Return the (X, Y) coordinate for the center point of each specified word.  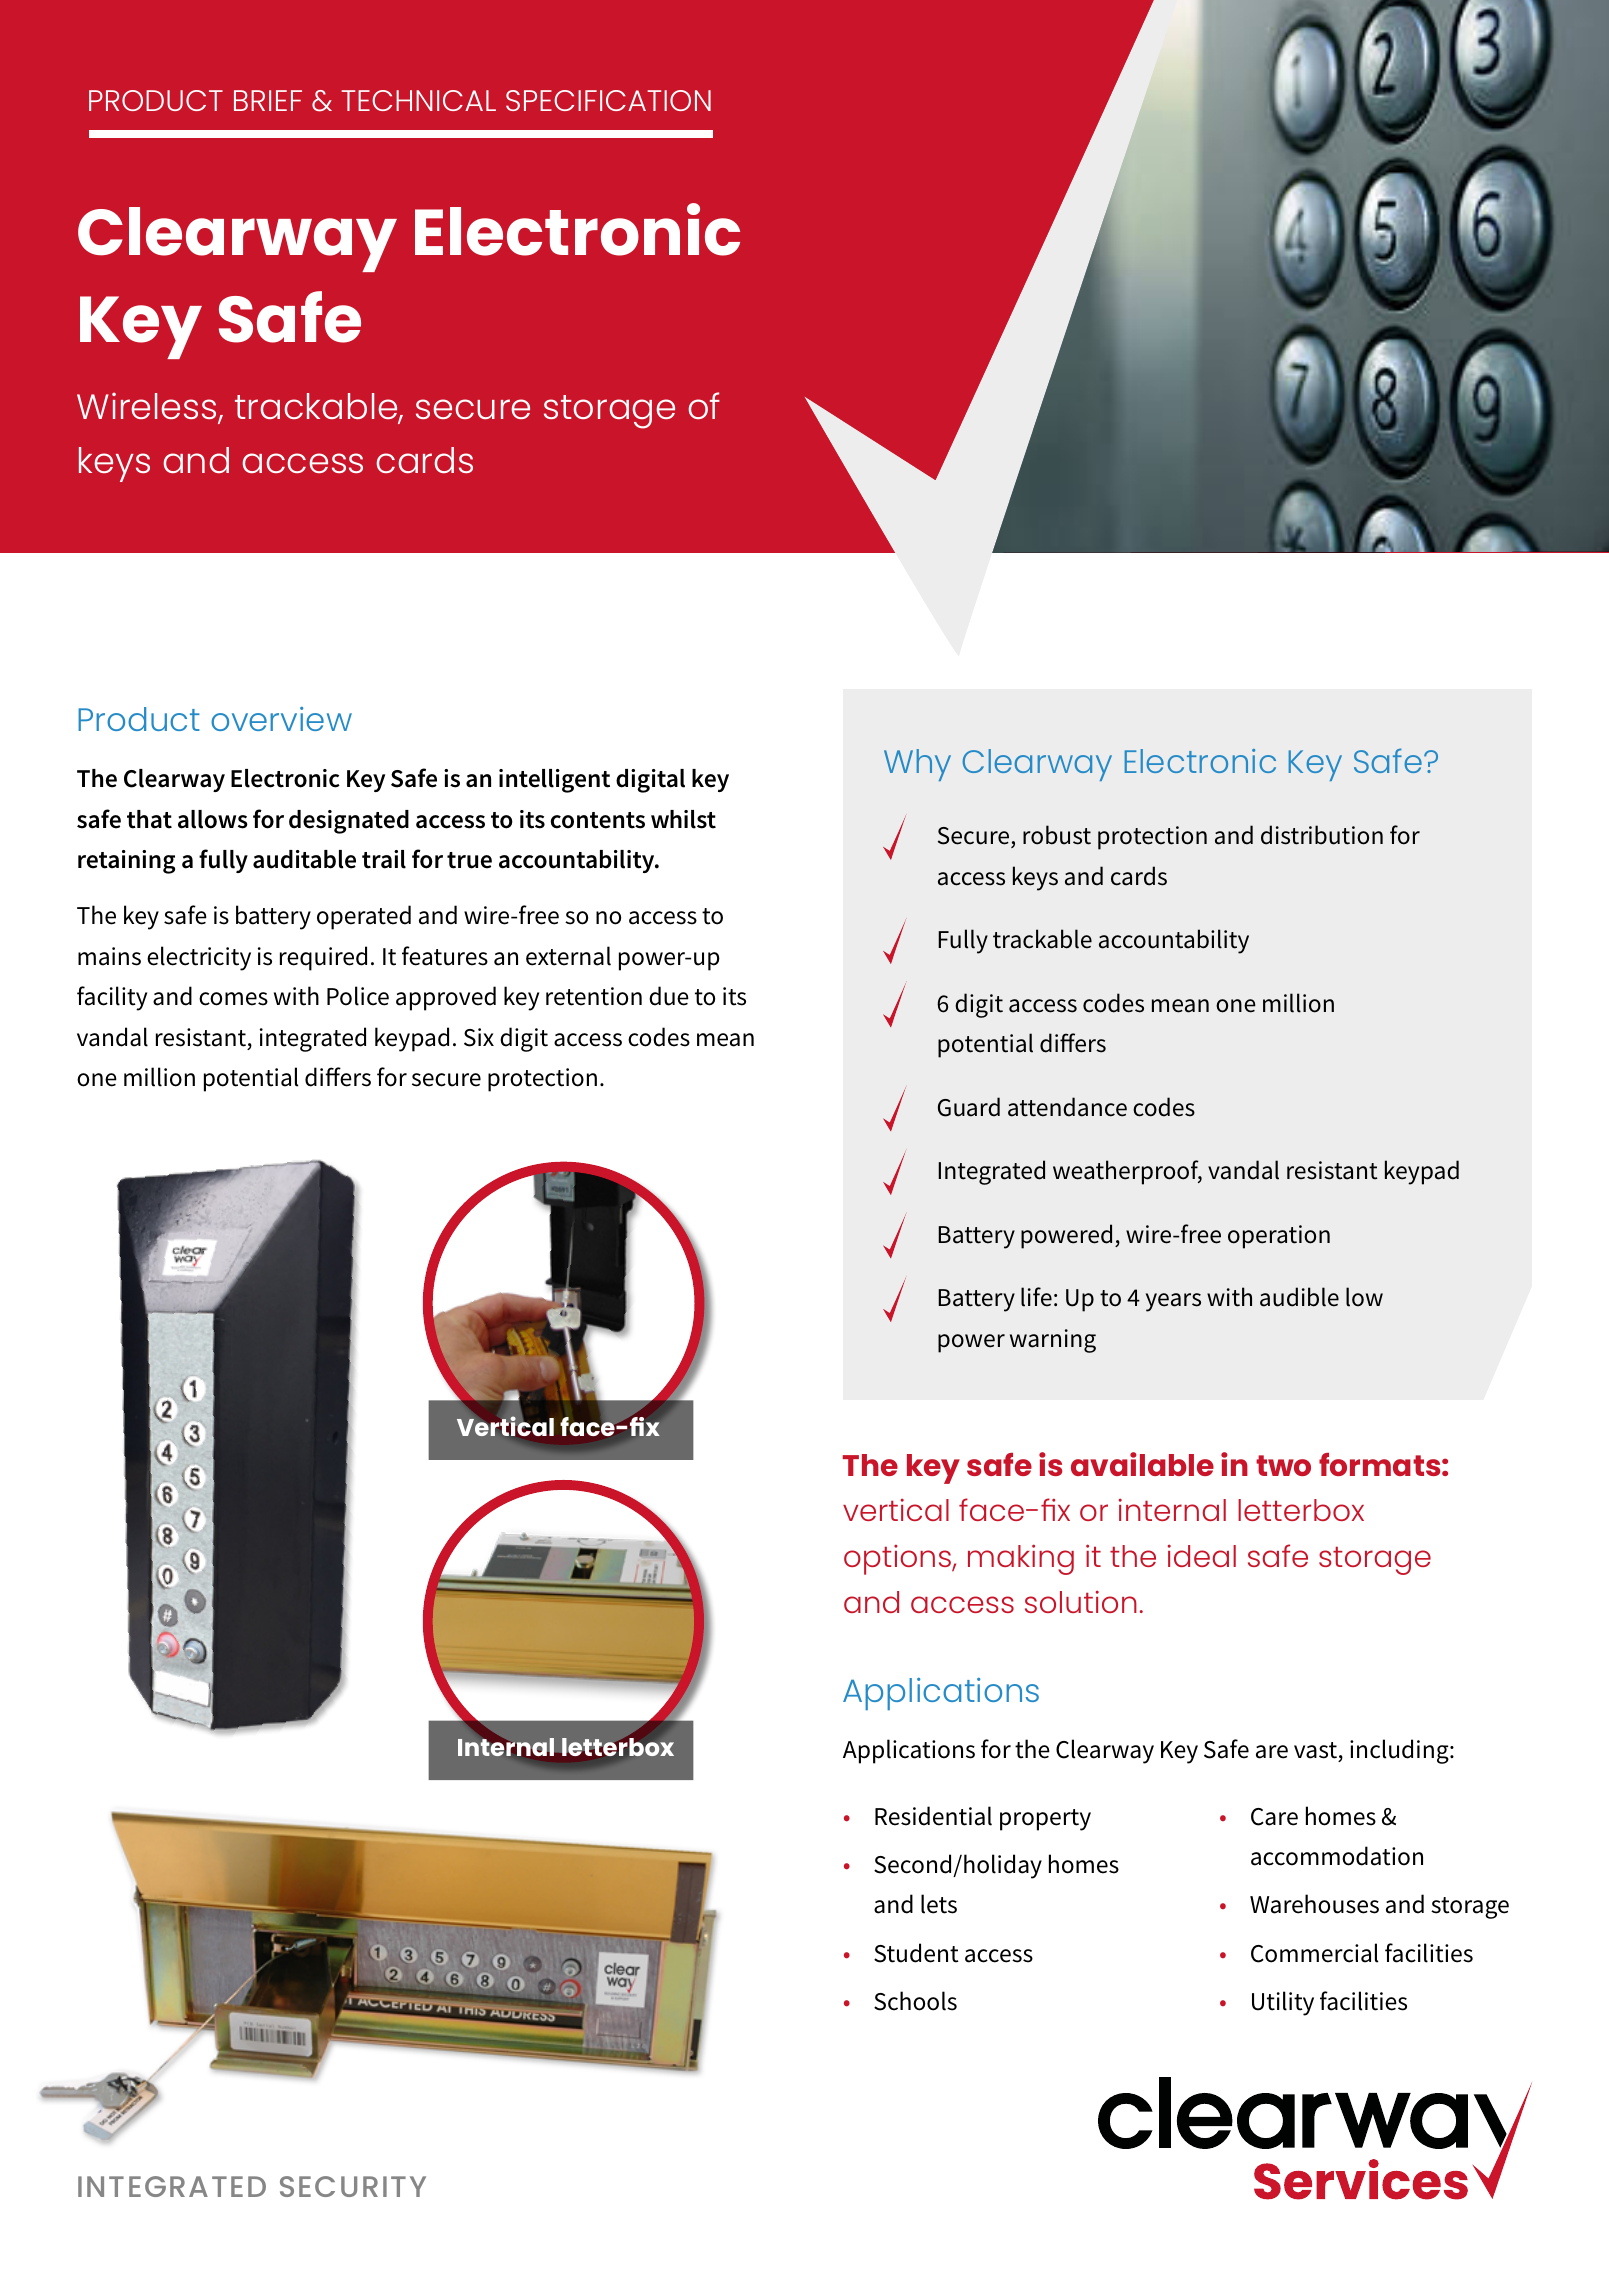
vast (1315, 1750)
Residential (933, 1816)
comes (233, 999)
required (323, 958)
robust (1057, 835)
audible (1299, 1297)
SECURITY (353, 2186)
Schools (915, 2001)
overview (281, 719)
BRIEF (268, 100)
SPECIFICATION (608, 100)
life (1036, 1297)
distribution (1322, 835)
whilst (683, 819)
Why (917, 765)
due (669, 996)
